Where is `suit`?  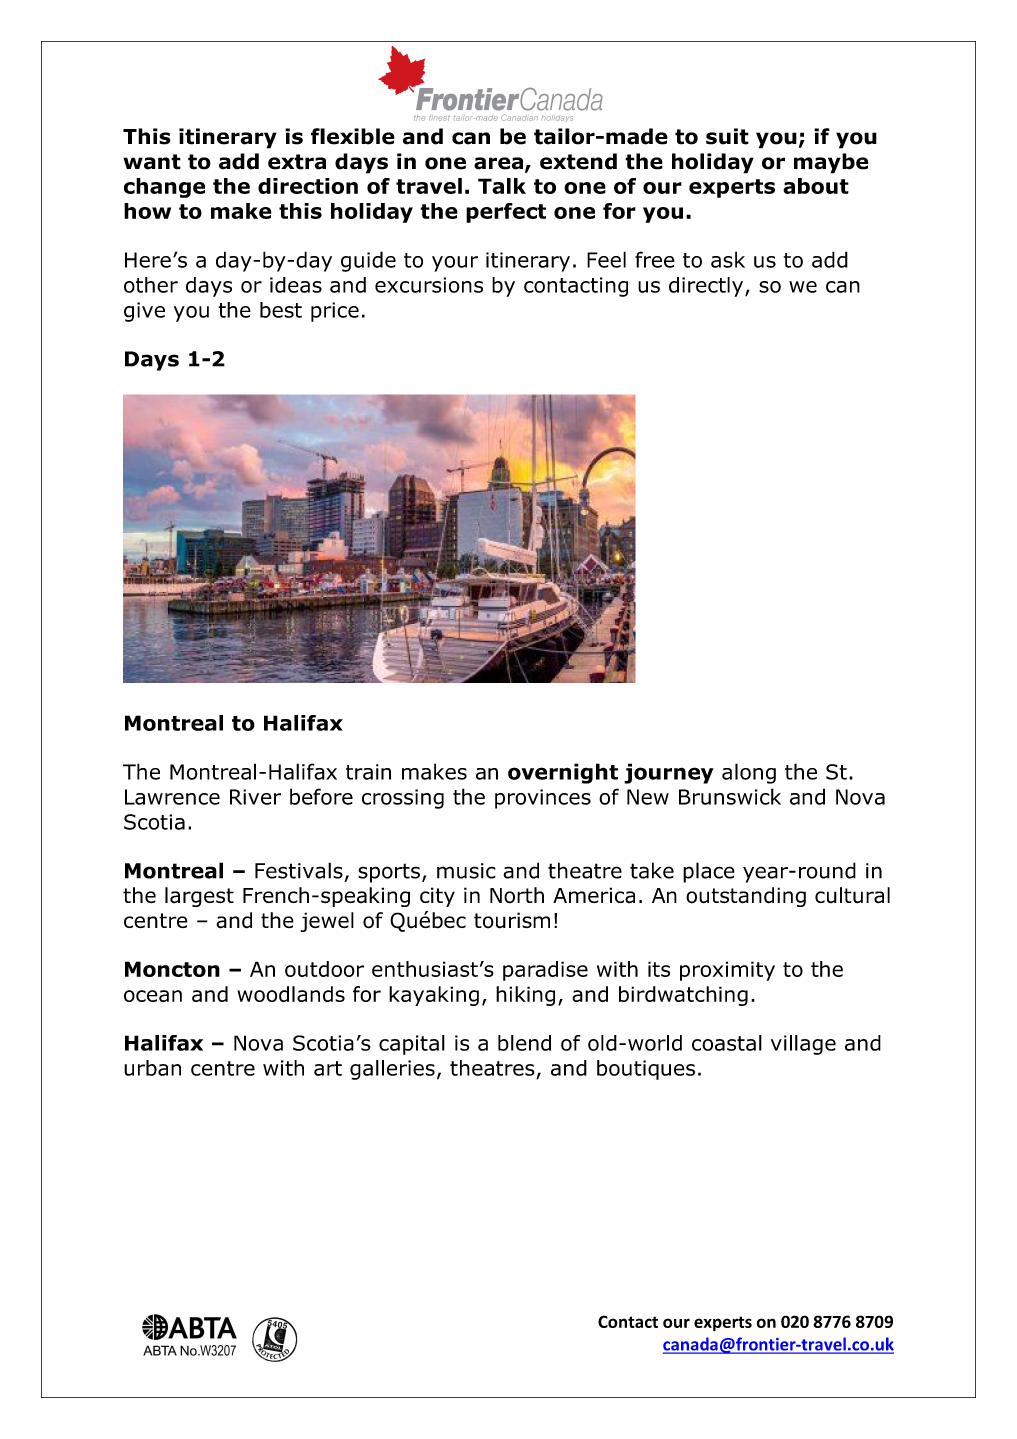 suit is located at coordinates (727, 136).
